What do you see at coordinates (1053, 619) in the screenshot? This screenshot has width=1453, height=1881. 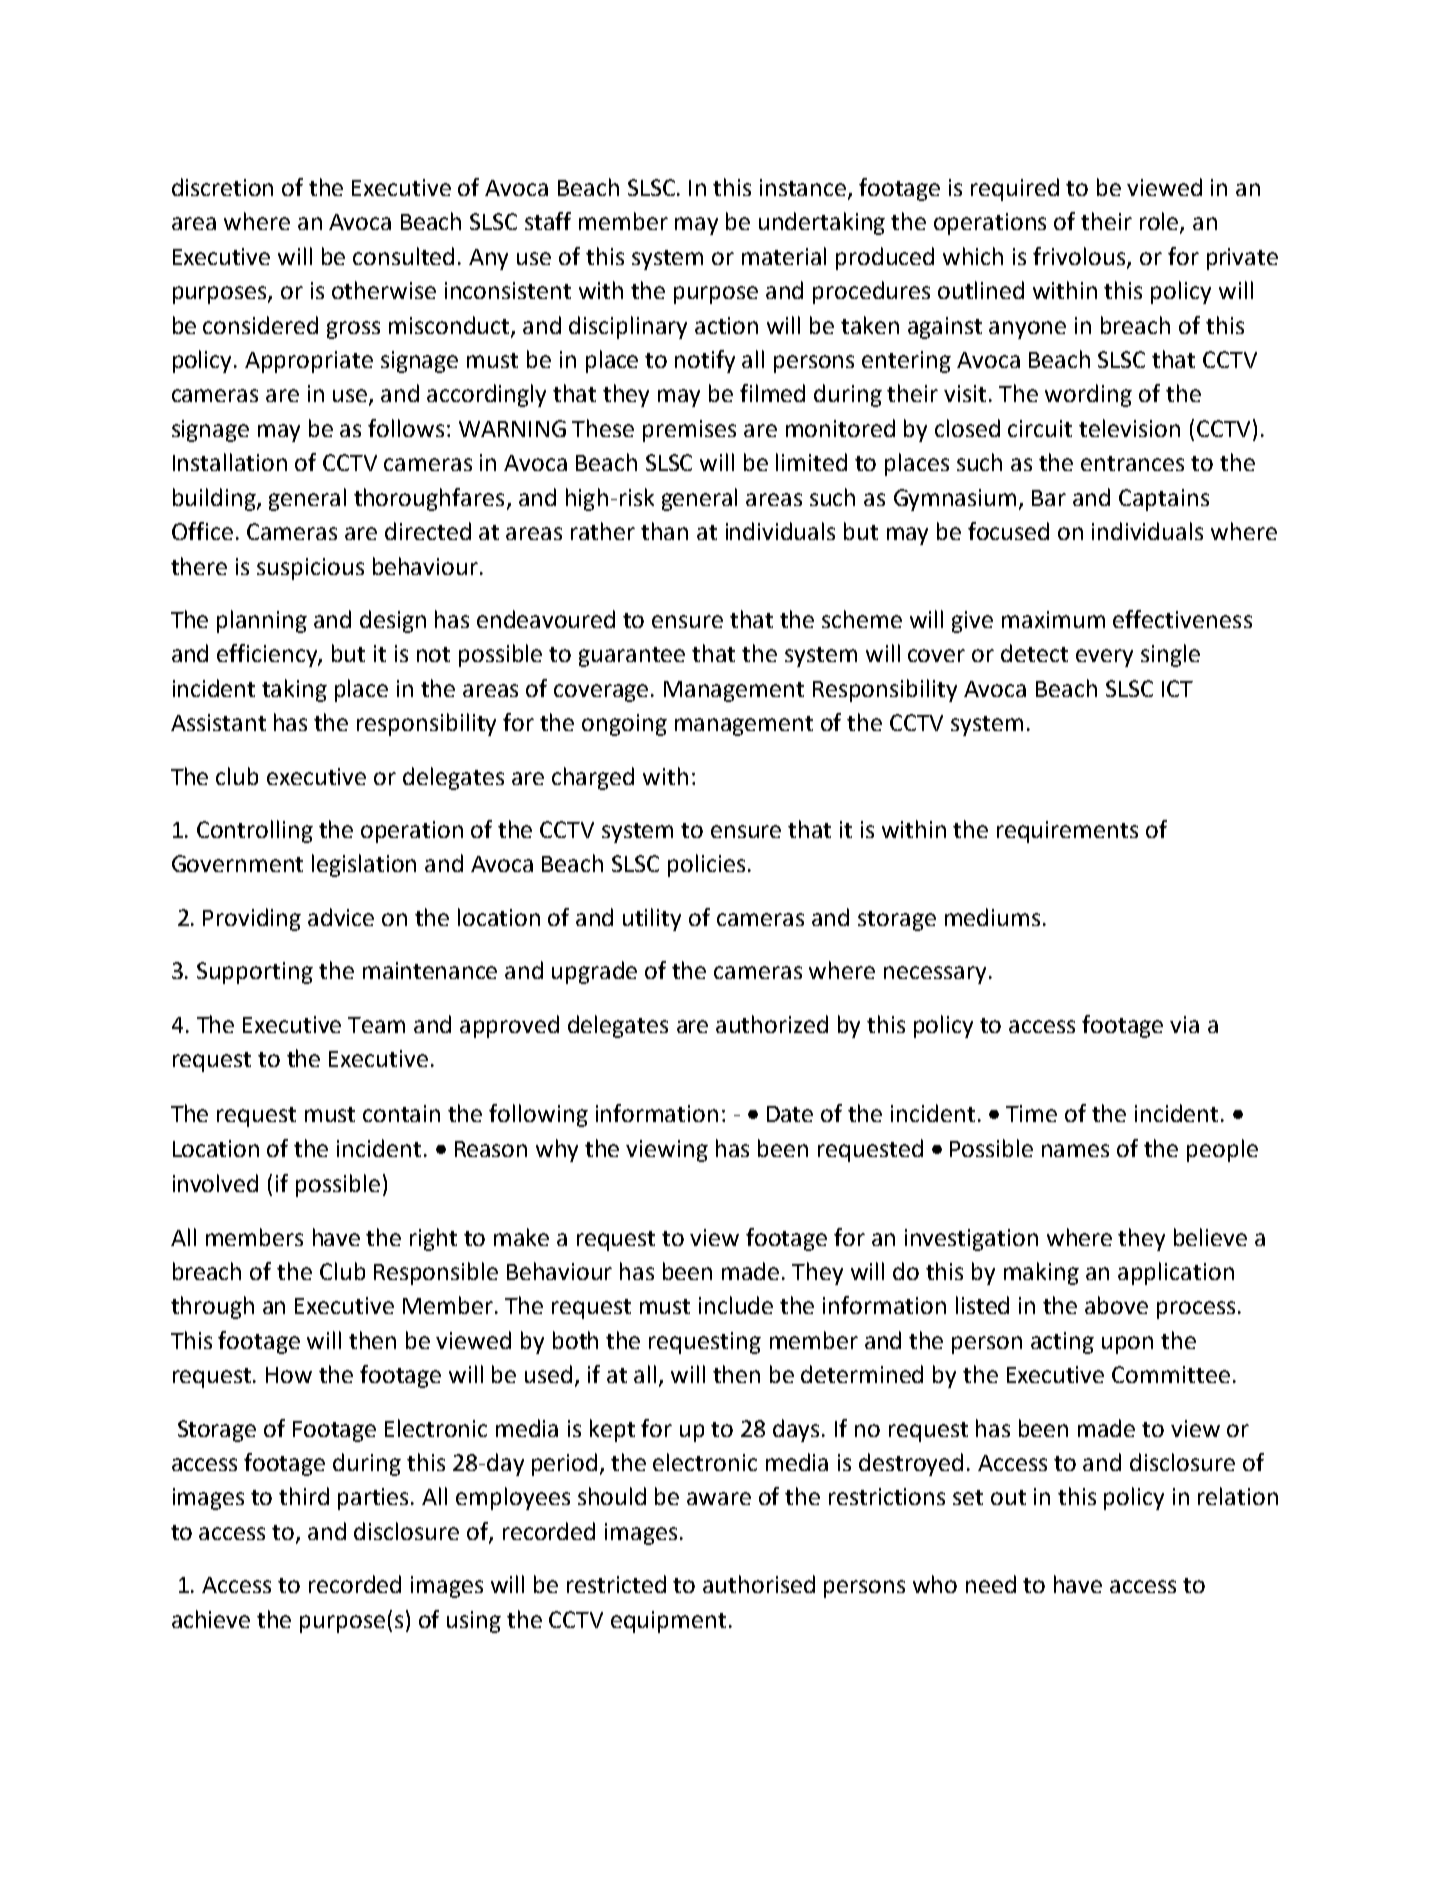 I see `maximum` at bounding box center [1053, 619].
